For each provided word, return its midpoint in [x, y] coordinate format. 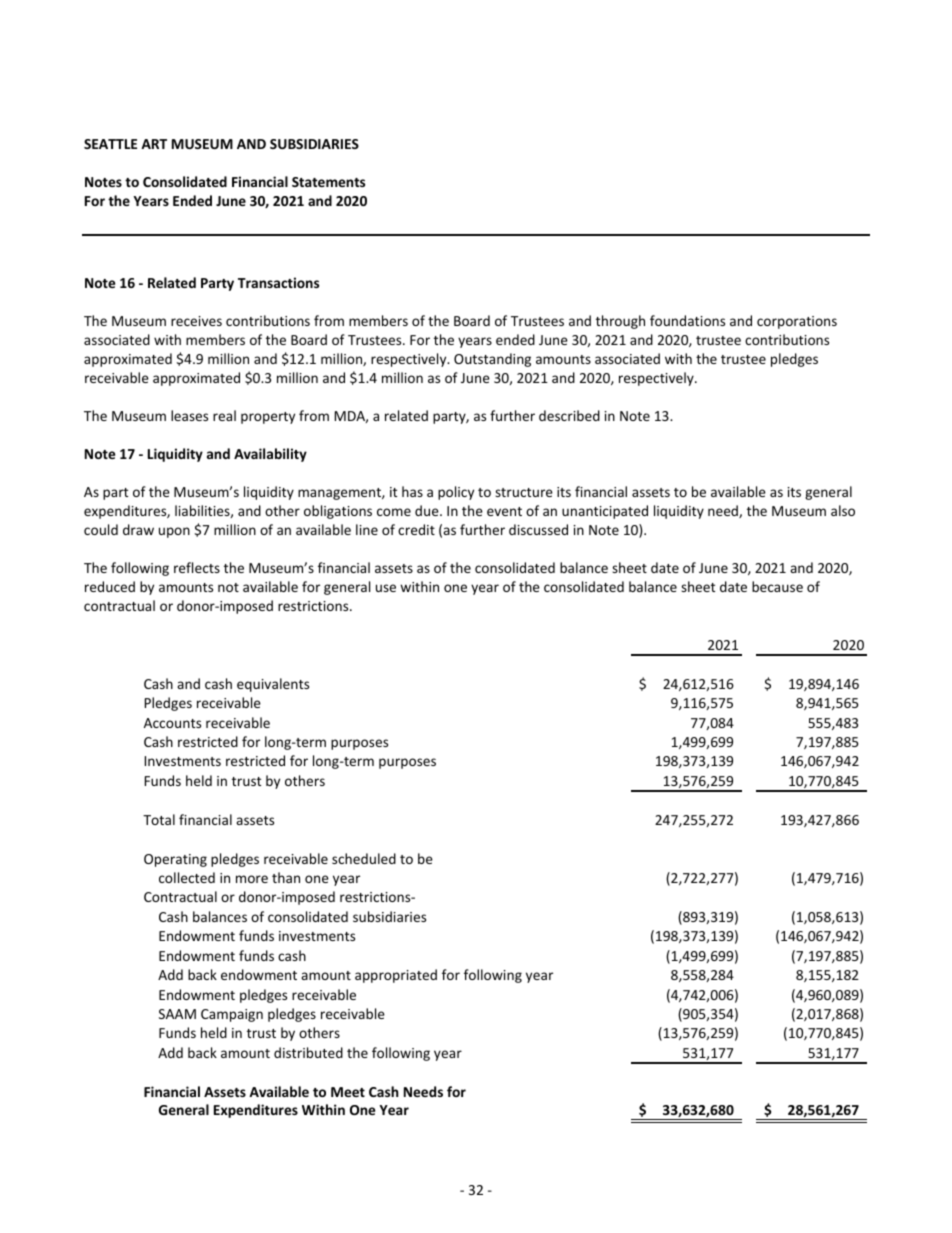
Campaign [232, 1015]
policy [456, 493]
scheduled [364, 858]
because [777, 586]
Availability [270, 455]
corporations [797, 322]
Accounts [172, 723]
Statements [328, 182]
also [843, 510]
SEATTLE [110, 144]
